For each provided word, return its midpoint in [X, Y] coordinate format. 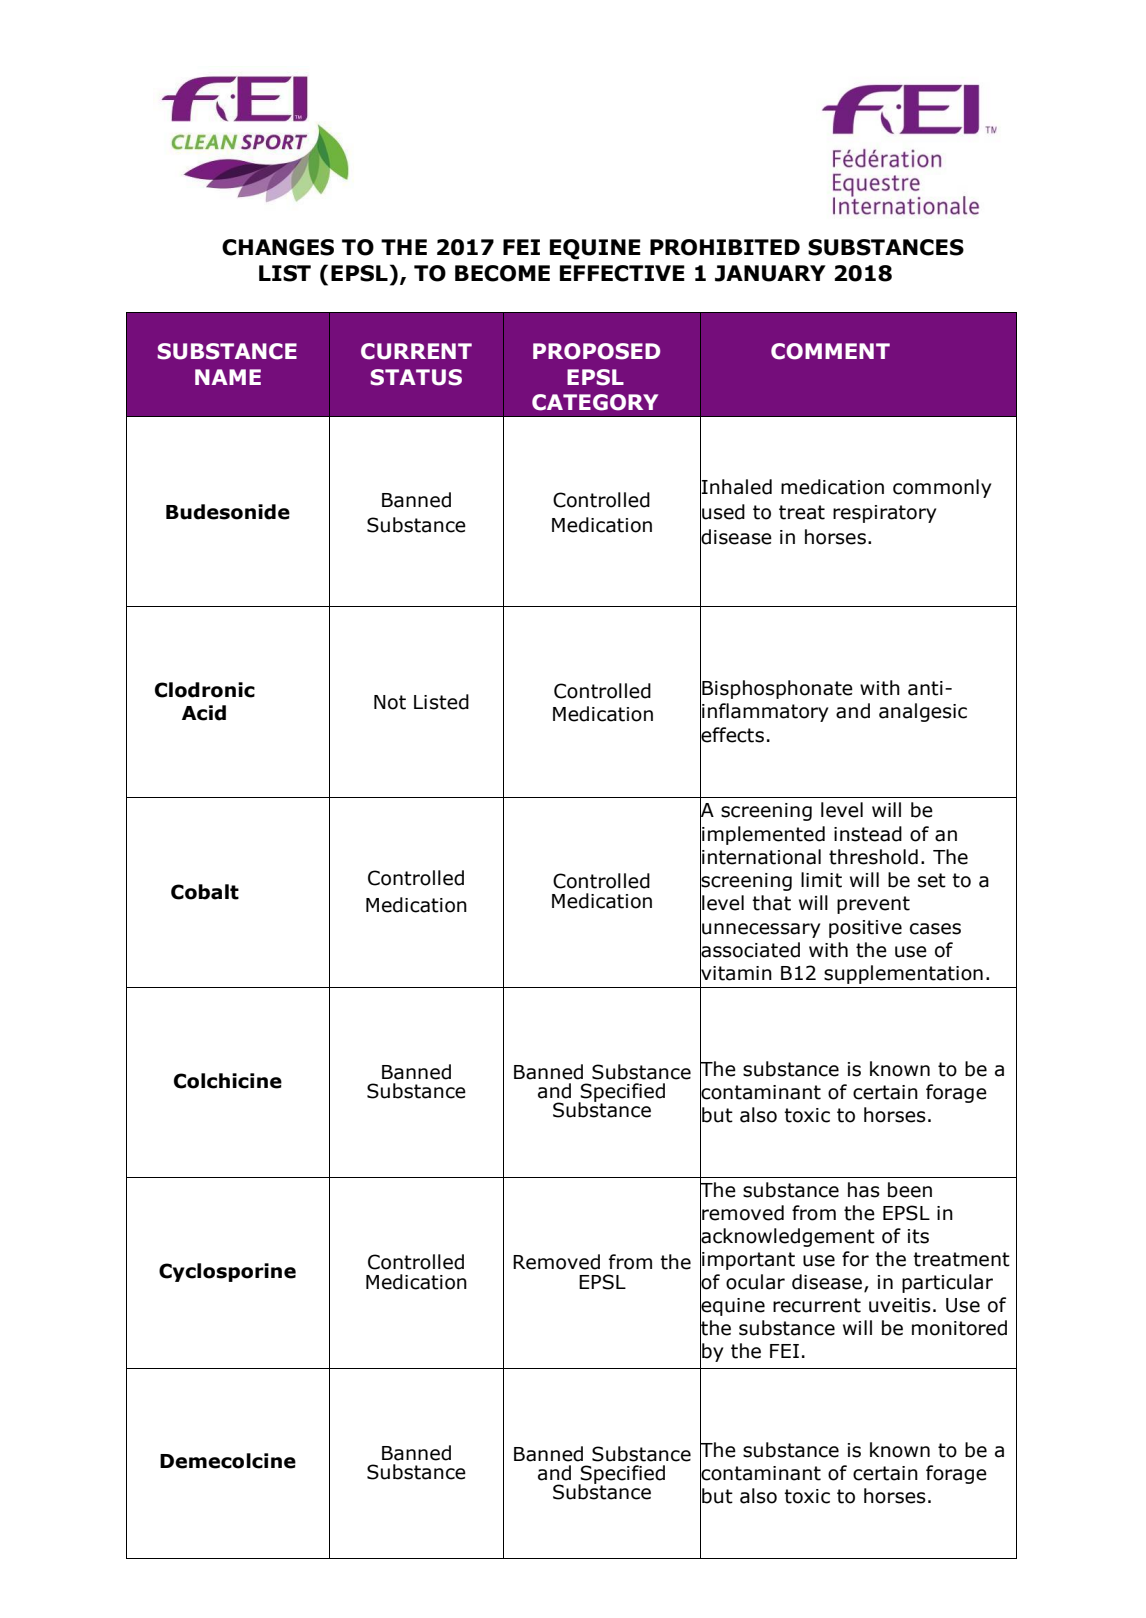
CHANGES [278, 247]
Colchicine [228, 1081]
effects [732, 734]
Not [390, 702]
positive [865, 929]
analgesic [923, 712]
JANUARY [770, 273]
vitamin [736, 973]
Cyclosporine [227, 1272]
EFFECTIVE [622, 273]
